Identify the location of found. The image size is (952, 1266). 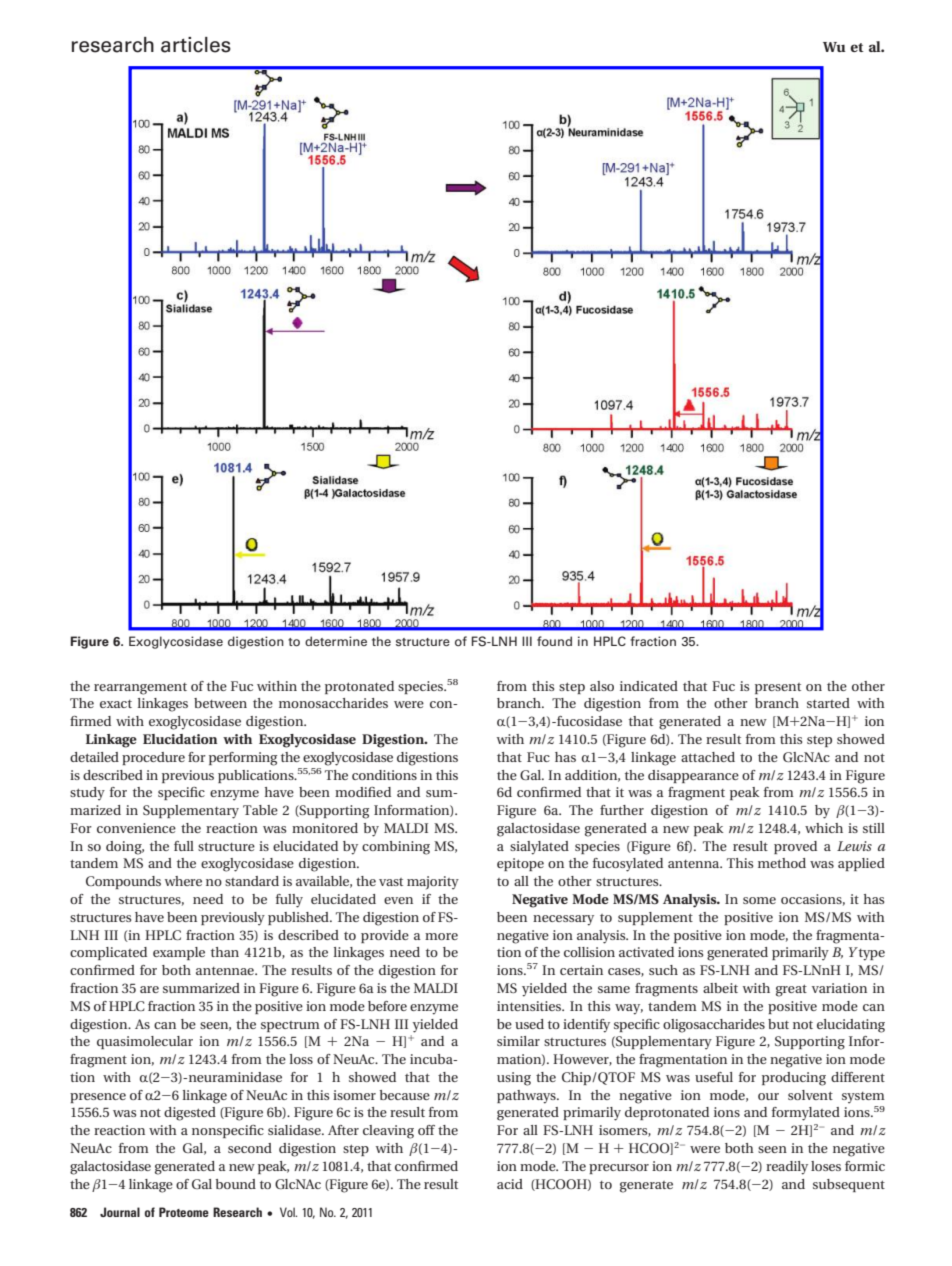
(554, 641).
